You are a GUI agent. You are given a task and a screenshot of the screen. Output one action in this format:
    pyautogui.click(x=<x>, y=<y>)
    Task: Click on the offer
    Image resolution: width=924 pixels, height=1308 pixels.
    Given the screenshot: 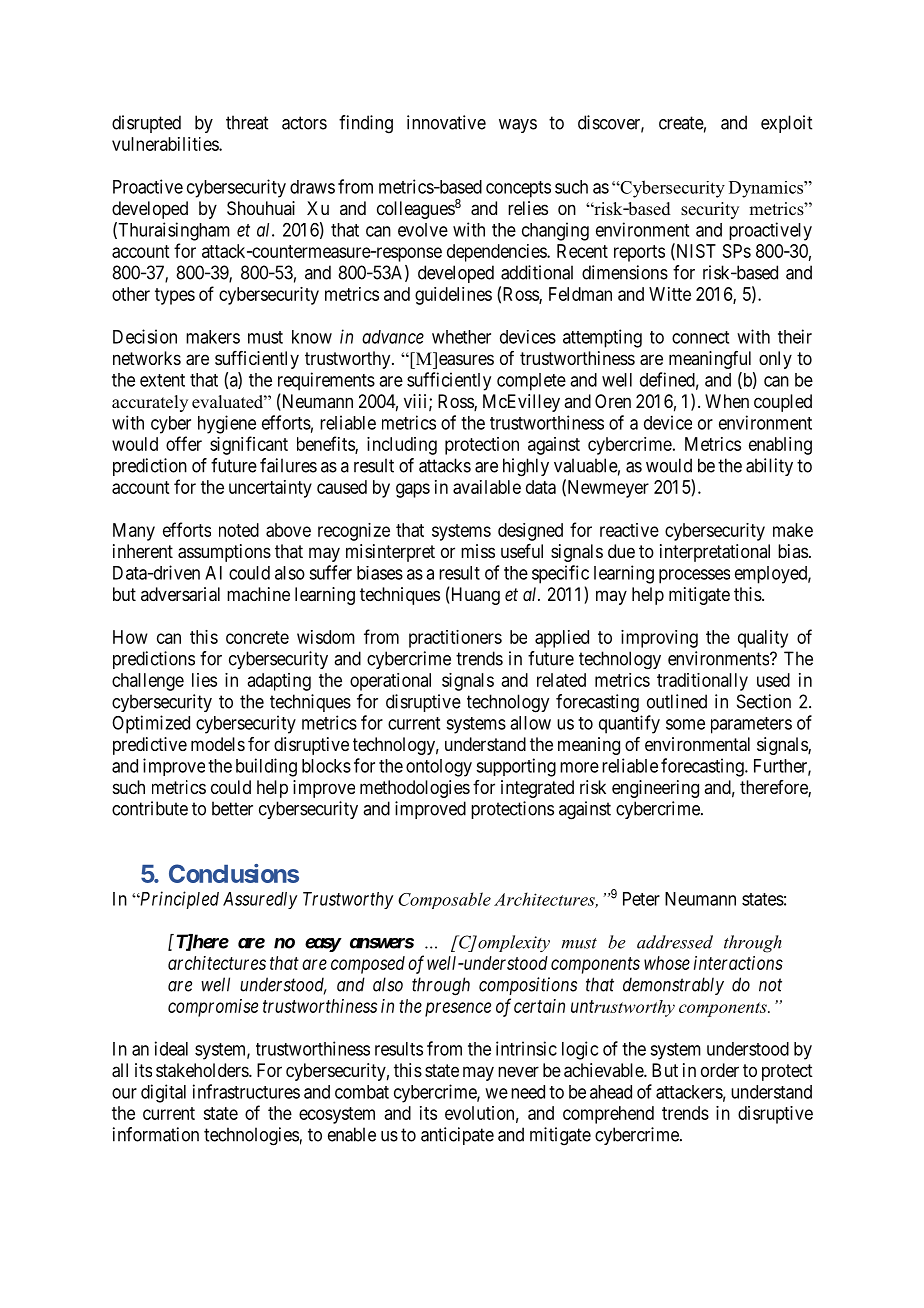 What is the action you would take?
    pyautogui.click(x=184, y=443)
